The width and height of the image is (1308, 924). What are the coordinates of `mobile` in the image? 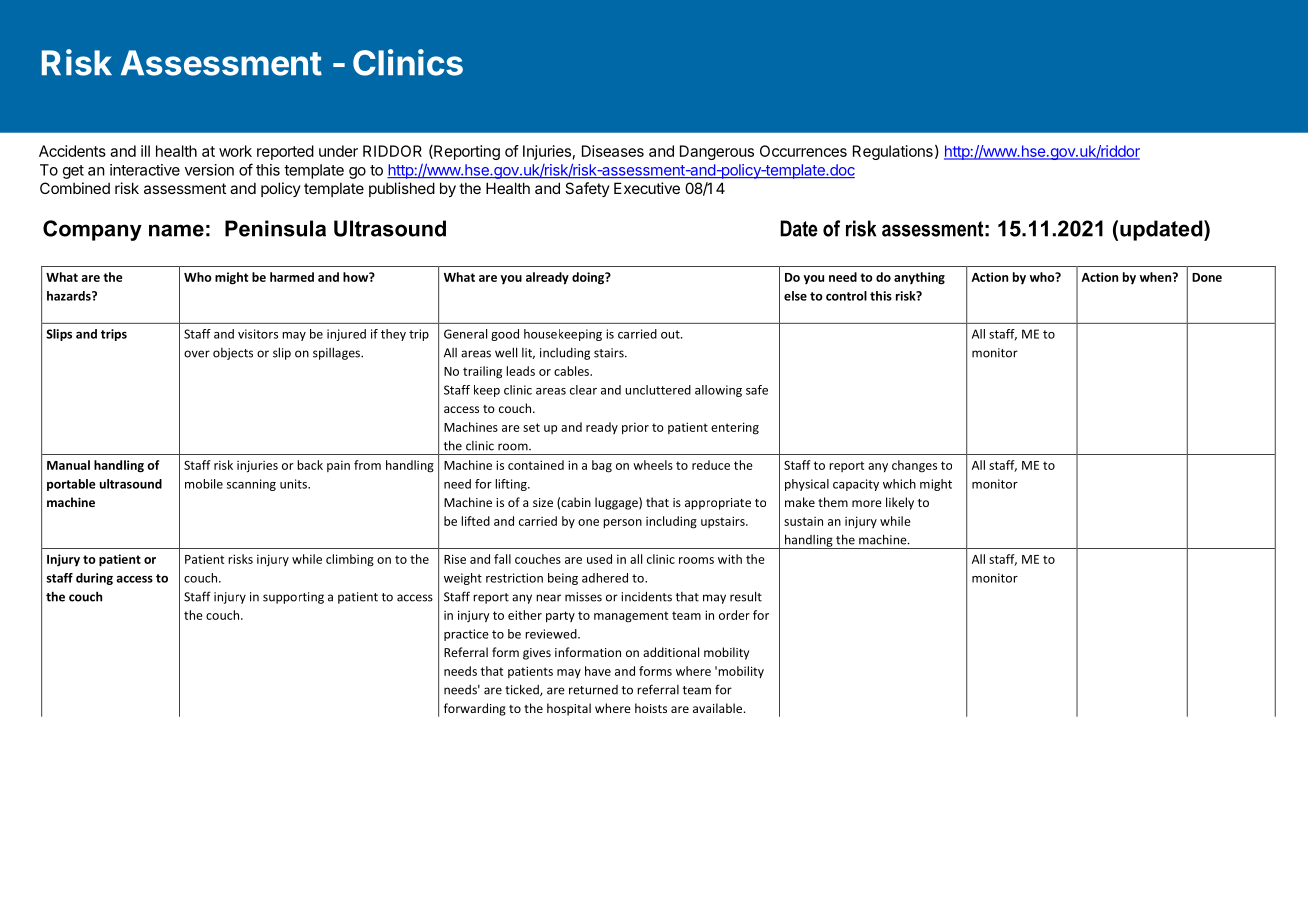 It's located at (204, 484).
